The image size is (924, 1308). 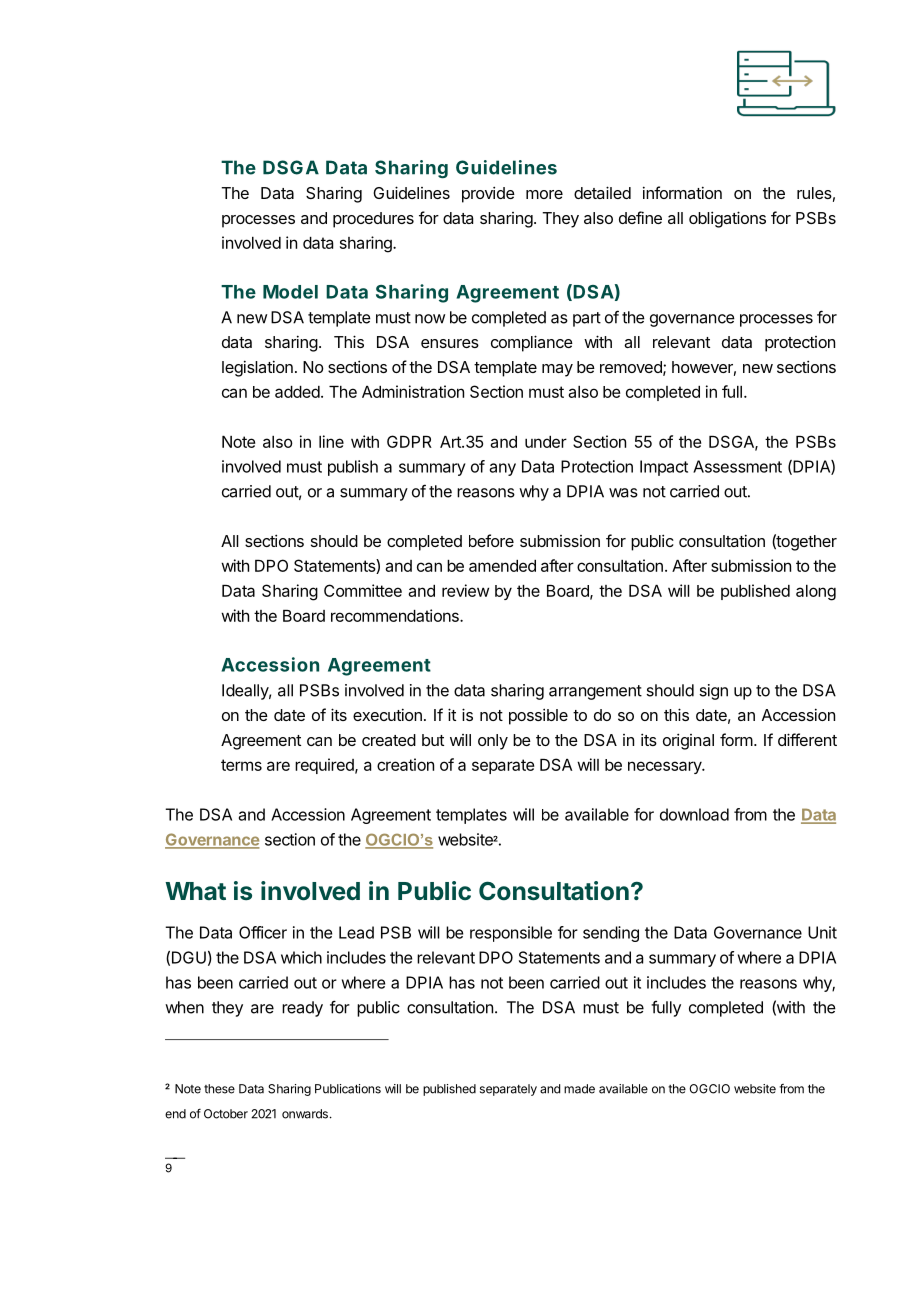 I want to click on download, so click(x=694, y=814).
